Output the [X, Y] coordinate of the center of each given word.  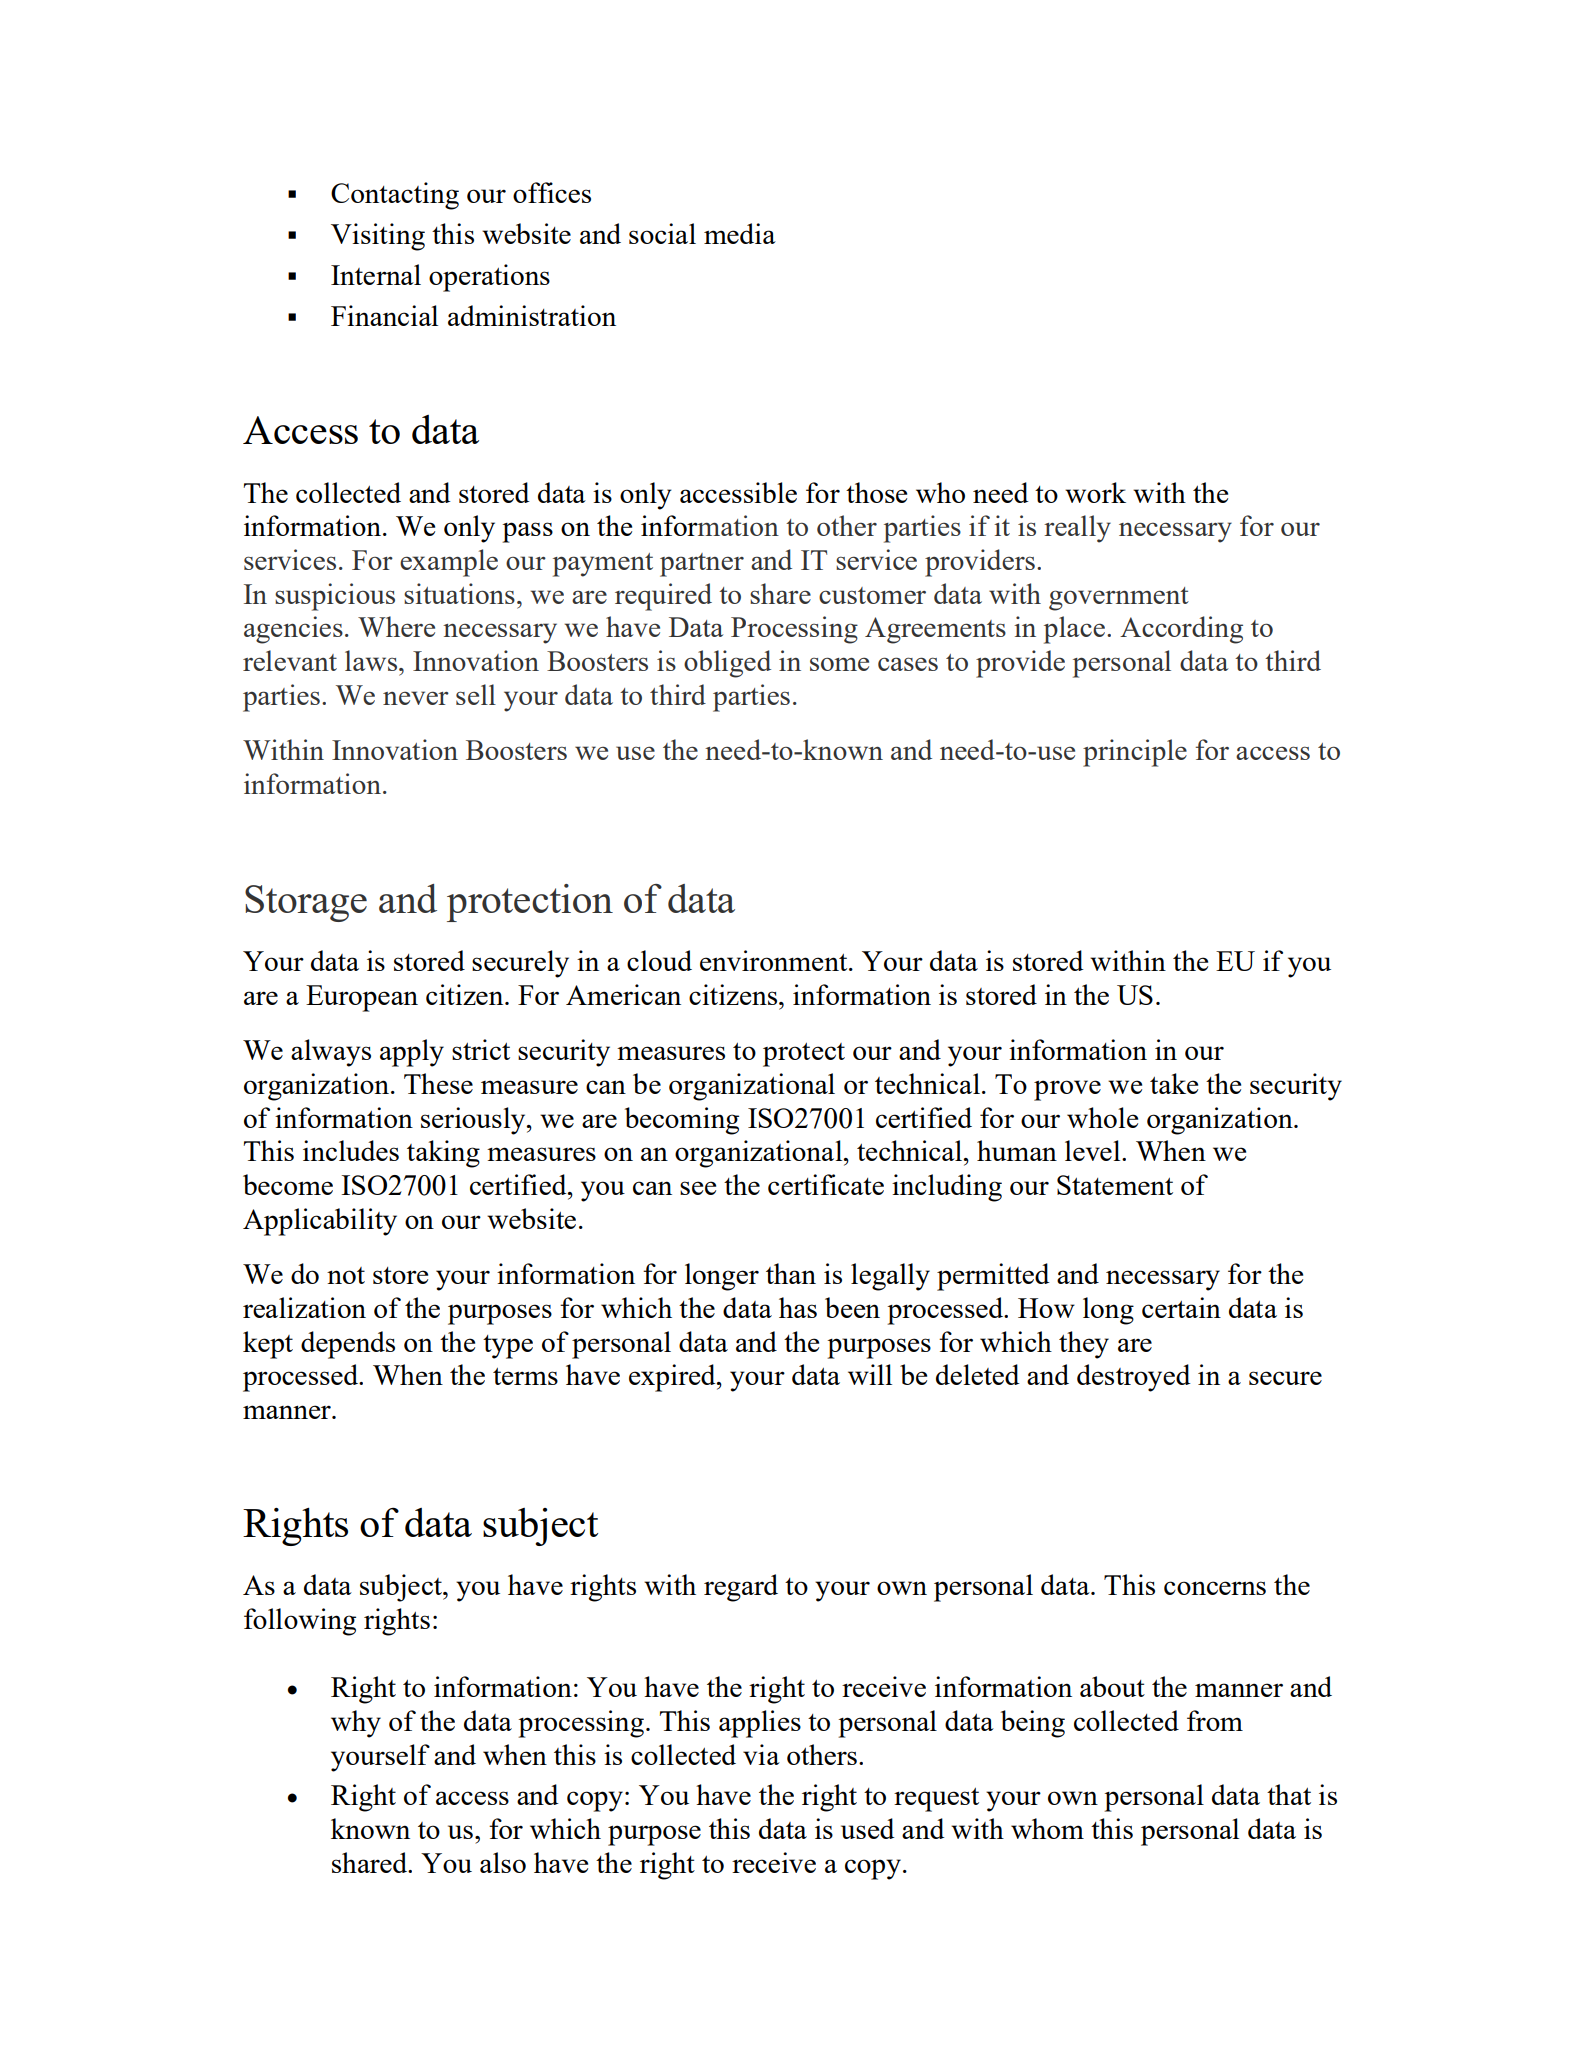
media [740, 233]
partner [702, 565]
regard [741, 1588]
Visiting [378, 237]
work [1095, 492]
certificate [826, 1184]
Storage [306, 903]
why [356, 1724]
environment [775, 960]
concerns [1215, 1588]
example [449, 563]
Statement [1115, 1185]
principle [1135, 753]
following [300, 1622]
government [1119, 599]
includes [351, 1150]
